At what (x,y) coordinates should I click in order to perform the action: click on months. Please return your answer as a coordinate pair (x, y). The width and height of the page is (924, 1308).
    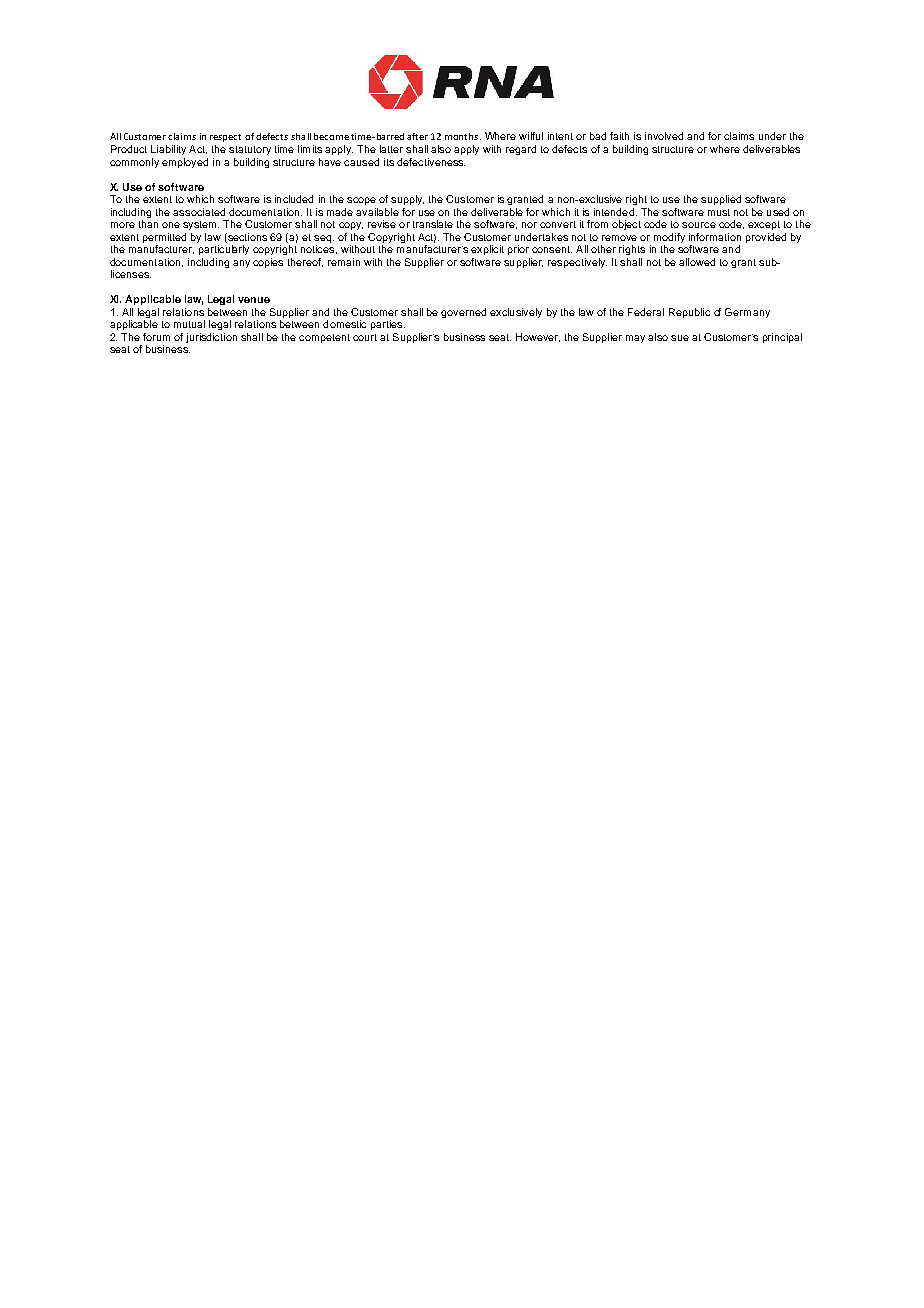
    Looking at the image, I should click on (463, 136).
